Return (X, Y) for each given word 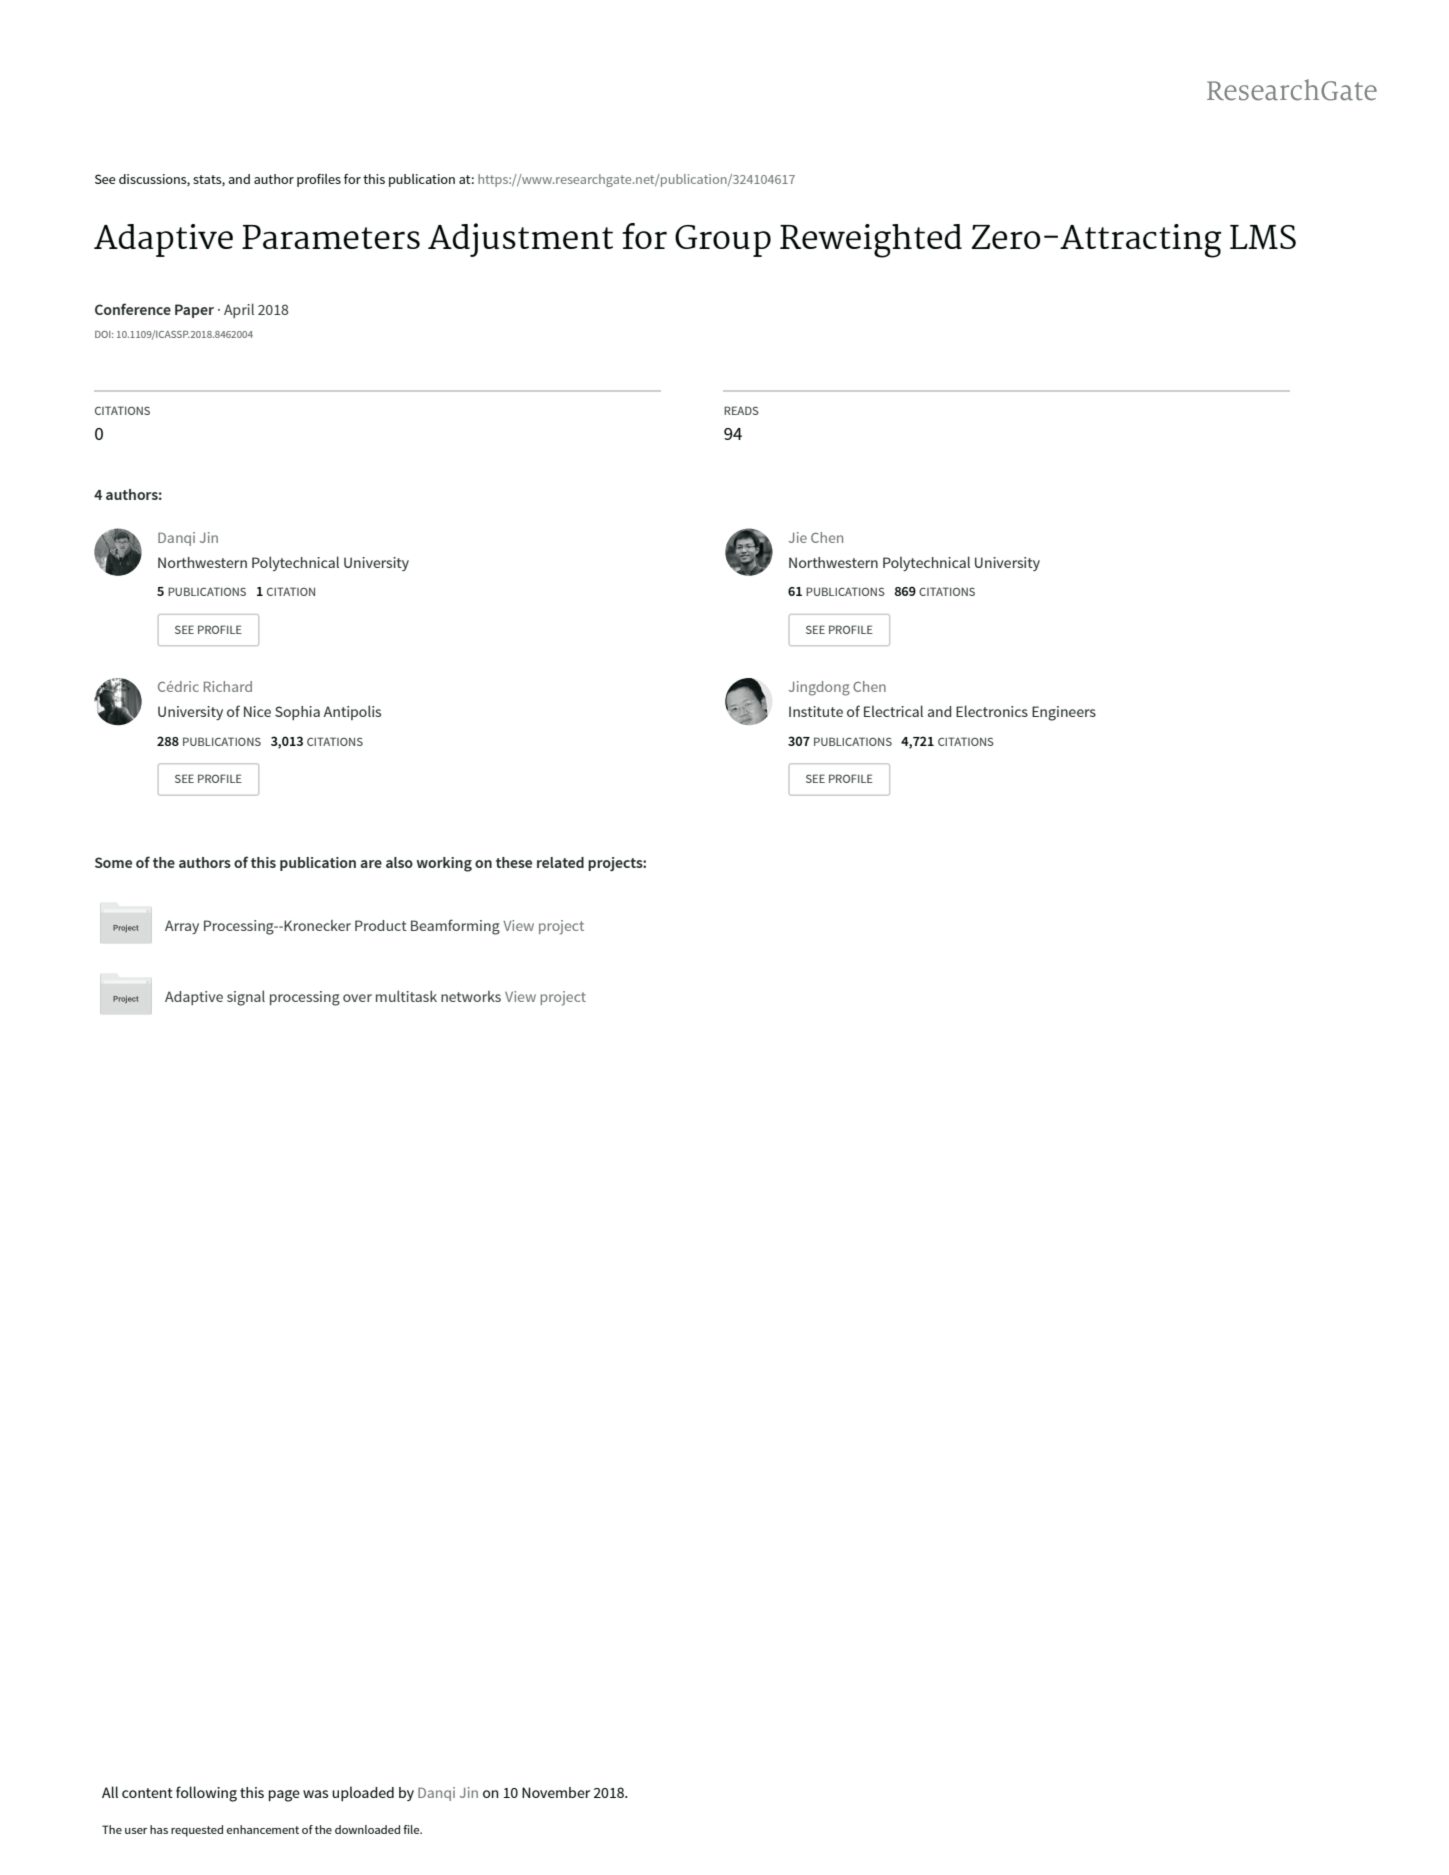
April (239, 310)
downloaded (367, 1829)
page (284, 1796)
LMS (1263, 237)
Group (723, 241)
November (556, 1792)
